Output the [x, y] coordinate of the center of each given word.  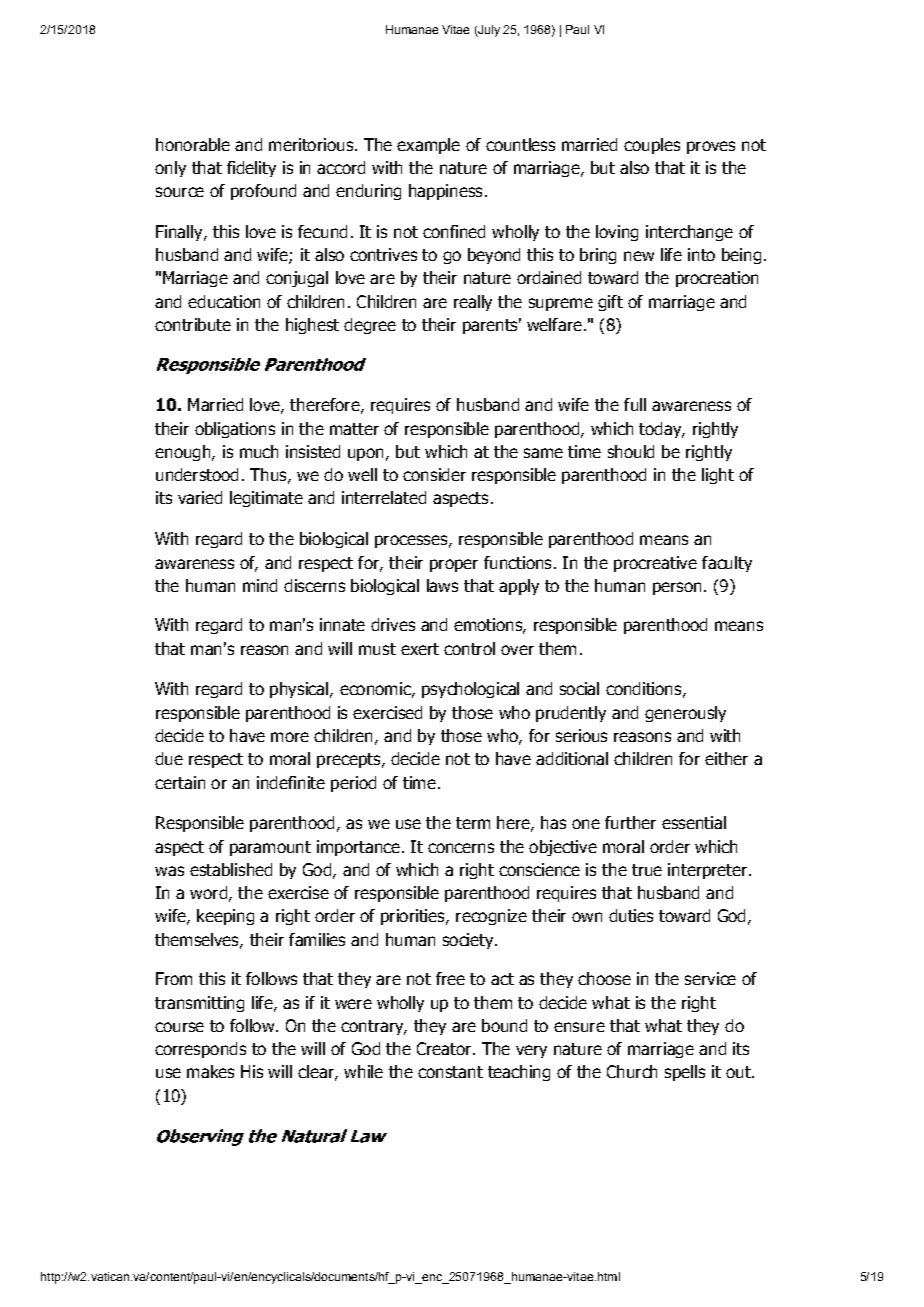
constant [450, 1072]
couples [652, 146]
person [677, 588]
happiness [445, 192]
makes [210, 1071]
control [469, 648]
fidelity [251, 169]
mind [260, 585]
